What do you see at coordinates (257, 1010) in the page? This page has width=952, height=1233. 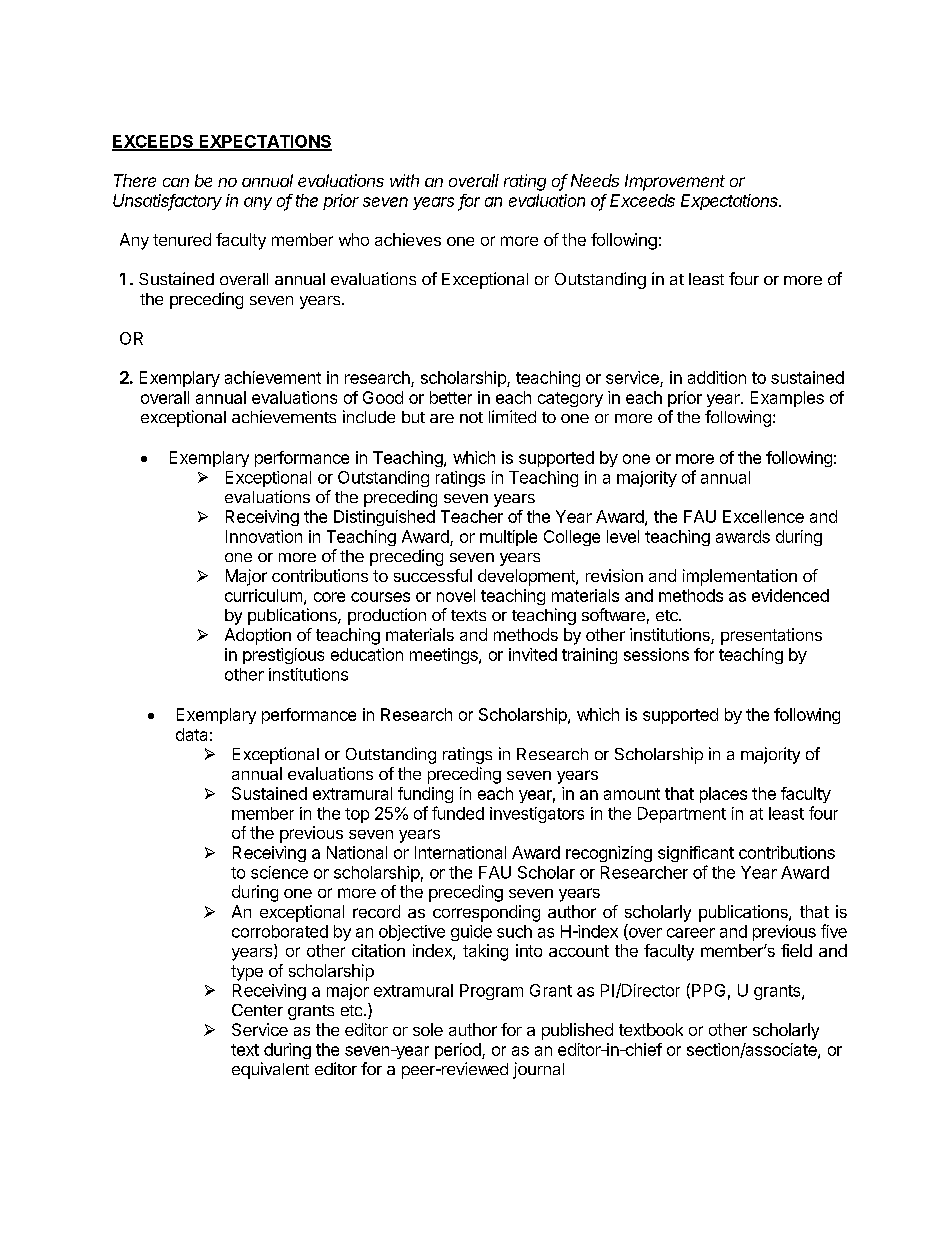 I see `Center` at bounding box center [257, 1010].
